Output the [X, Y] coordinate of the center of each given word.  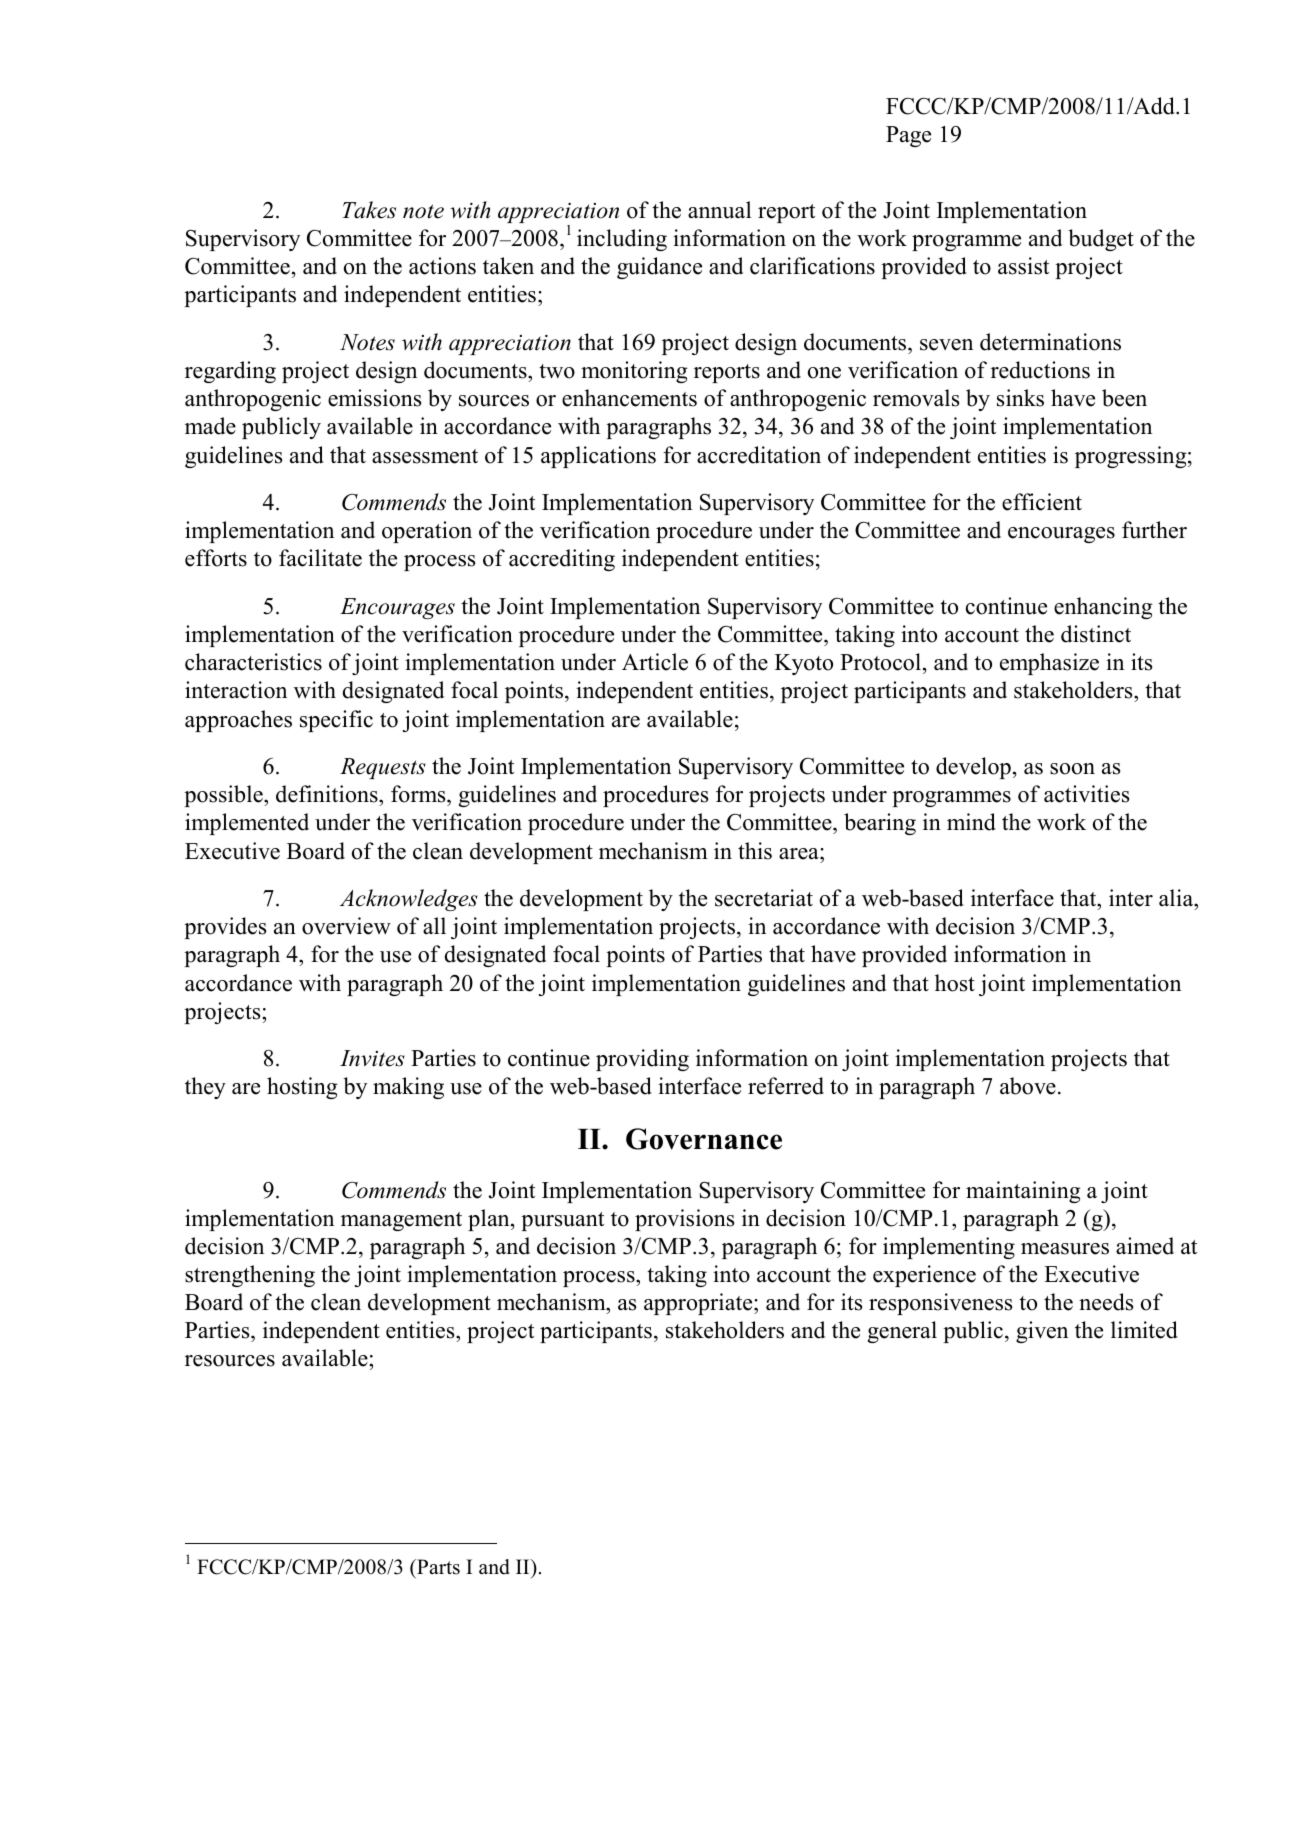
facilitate [320, 558]
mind [971, 822]
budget [1101, 240]
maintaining [1023, 1192]
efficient [1042, 502]
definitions [328, 795]
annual [719, 210]
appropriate [699, 1304]
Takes [369, 210]
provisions [684, 1220]
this [755, 851]
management [401, 1221]
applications [598, 457]
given [1042, 1332]
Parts [437, 1568]
